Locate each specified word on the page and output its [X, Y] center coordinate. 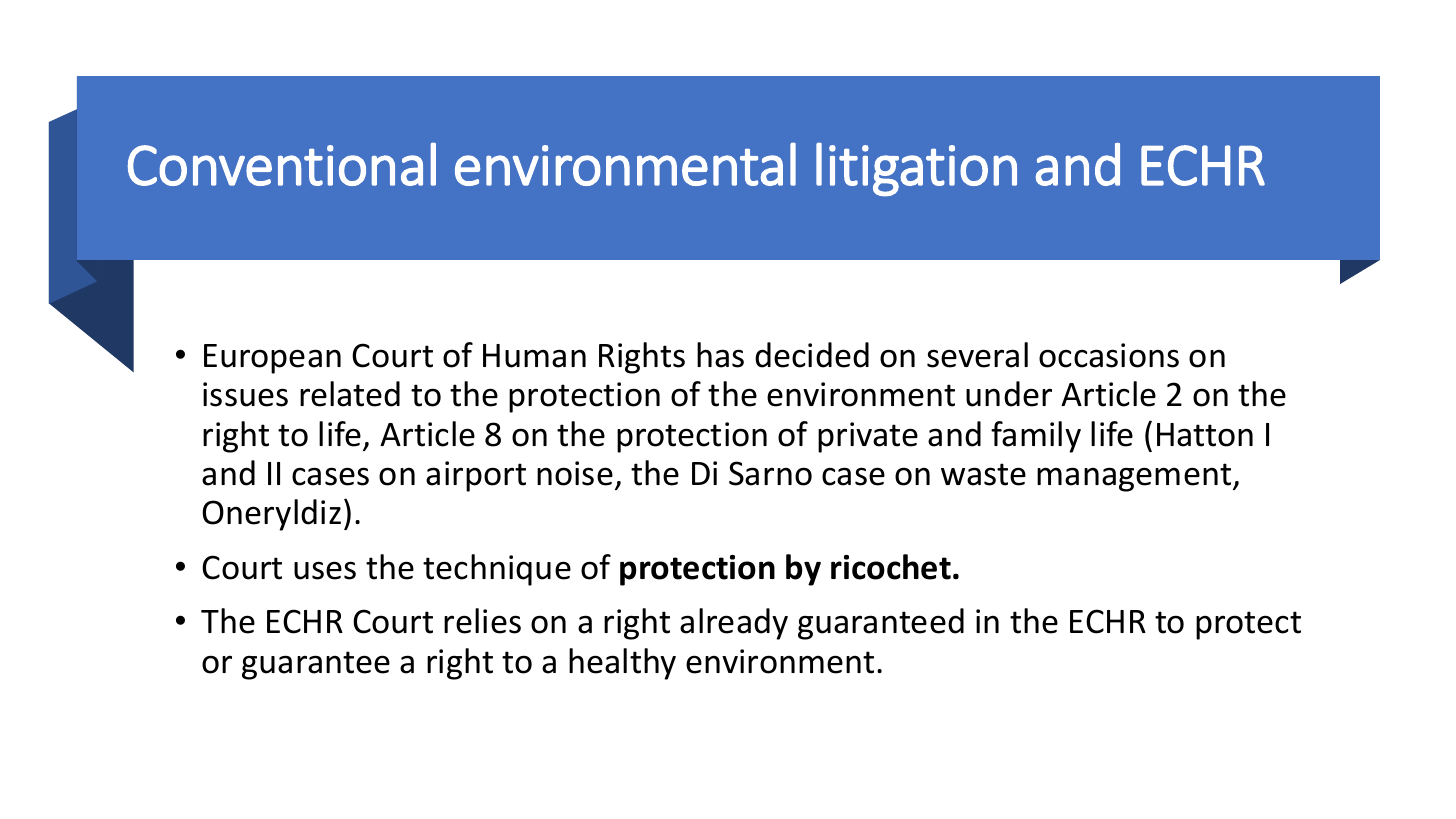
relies [482, 621]
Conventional [282, 164]
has [720, 355]
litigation [916, 169]
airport [476, 476]
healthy [622, 664]
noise [575, 473]
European [272, 359]
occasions [1109, 355]
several [977, 355]
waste [983, 474]
